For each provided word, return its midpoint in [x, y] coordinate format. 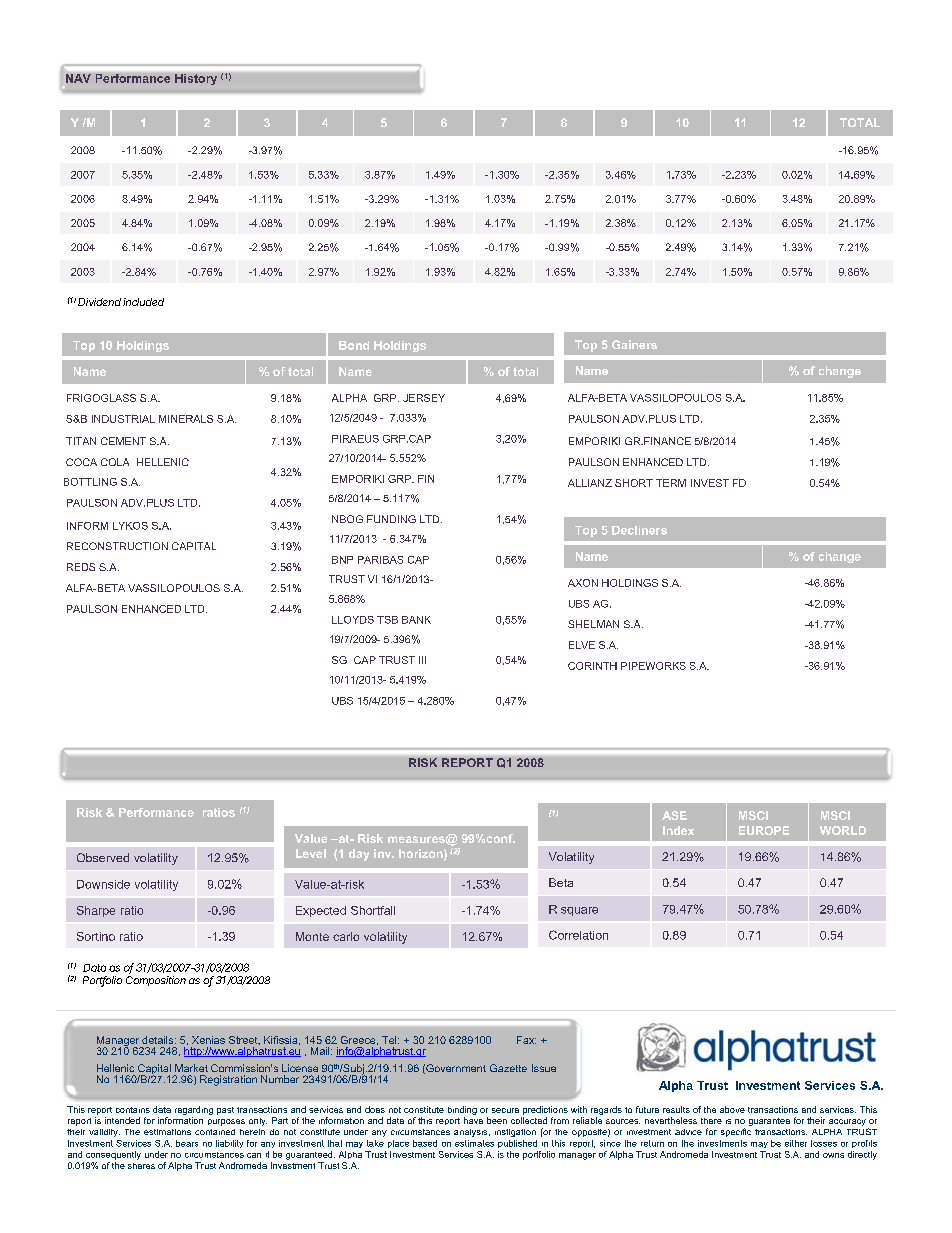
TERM [671, 483]
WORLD [843, 830]
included [143, 302]
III [422, 660]
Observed [103, 857]
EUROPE [764, 830]
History [196, 79]
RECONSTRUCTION [117, 546]
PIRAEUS [355, 439]
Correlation [578, 935]
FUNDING [391, 519]
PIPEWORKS [653, 666]
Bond [354, 345]
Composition [156, 981]
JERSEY [424, 398]
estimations [167, 1132]
